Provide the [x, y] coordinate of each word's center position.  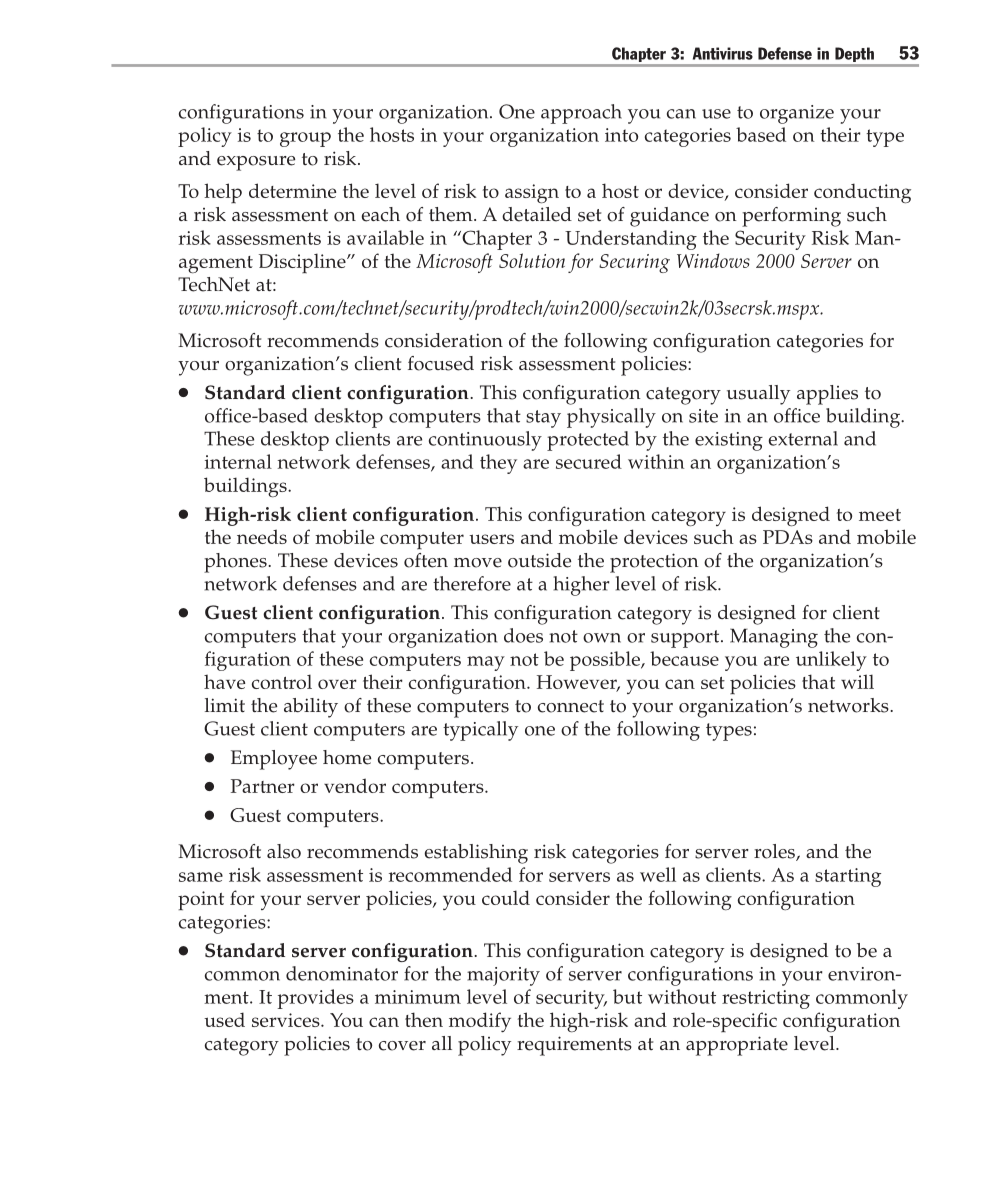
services [287, 1020]
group [305, 139]
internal [238, 461]
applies [827, 395]
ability [311, 708]
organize [797, 114]
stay [543, 419]
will [857, 681]
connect [571, 706]
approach [581, 114]
